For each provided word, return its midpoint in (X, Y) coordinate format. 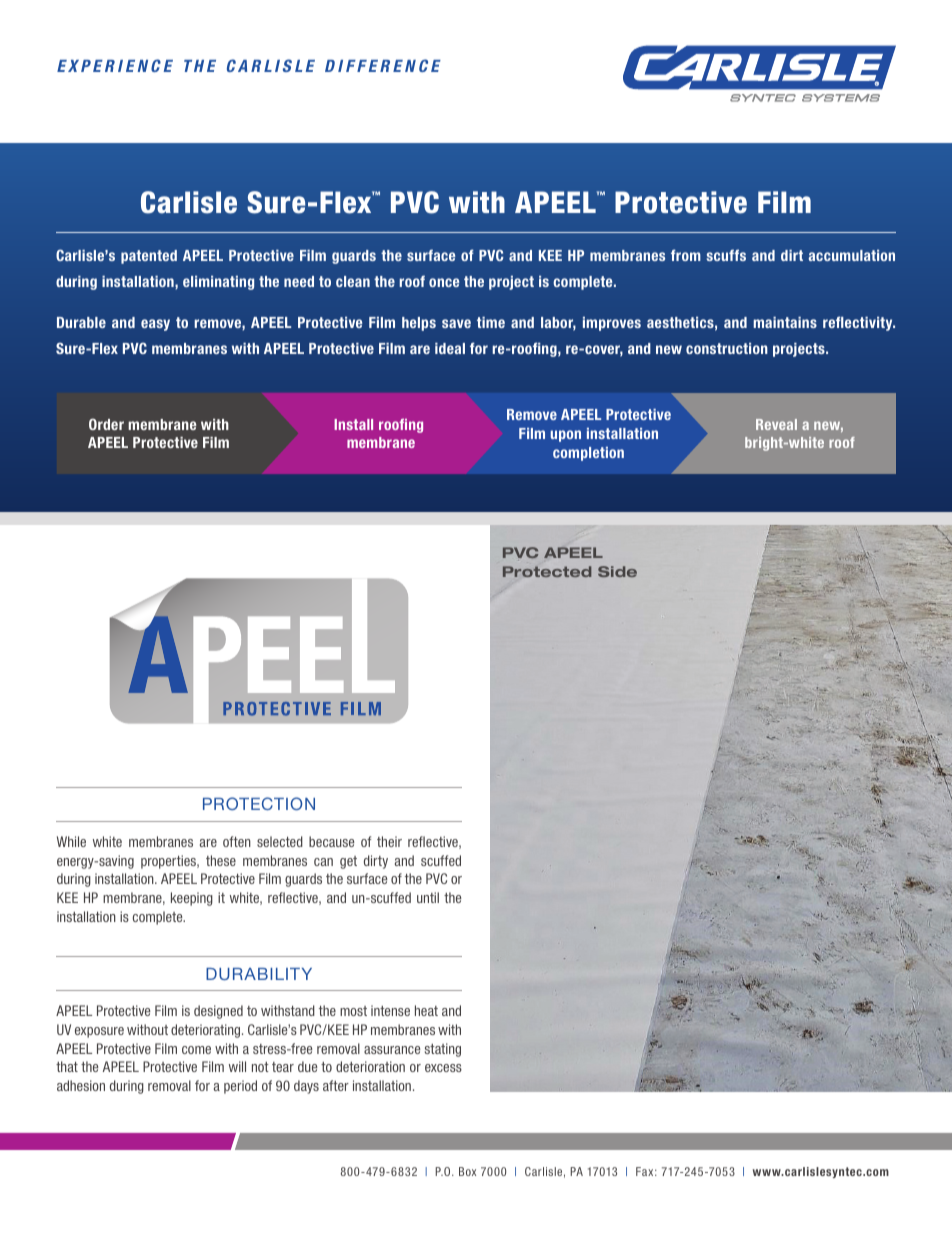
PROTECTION (259, 803)
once (444, 282)
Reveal (776, 424)
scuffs (726, 255)
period (240, 1087)
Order (106, 424)
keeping (192, 899)
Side (617, 571)
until (428, 897)
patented (149, 257)
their (389, 841)
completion (588, 454)
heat (426, 1010)
